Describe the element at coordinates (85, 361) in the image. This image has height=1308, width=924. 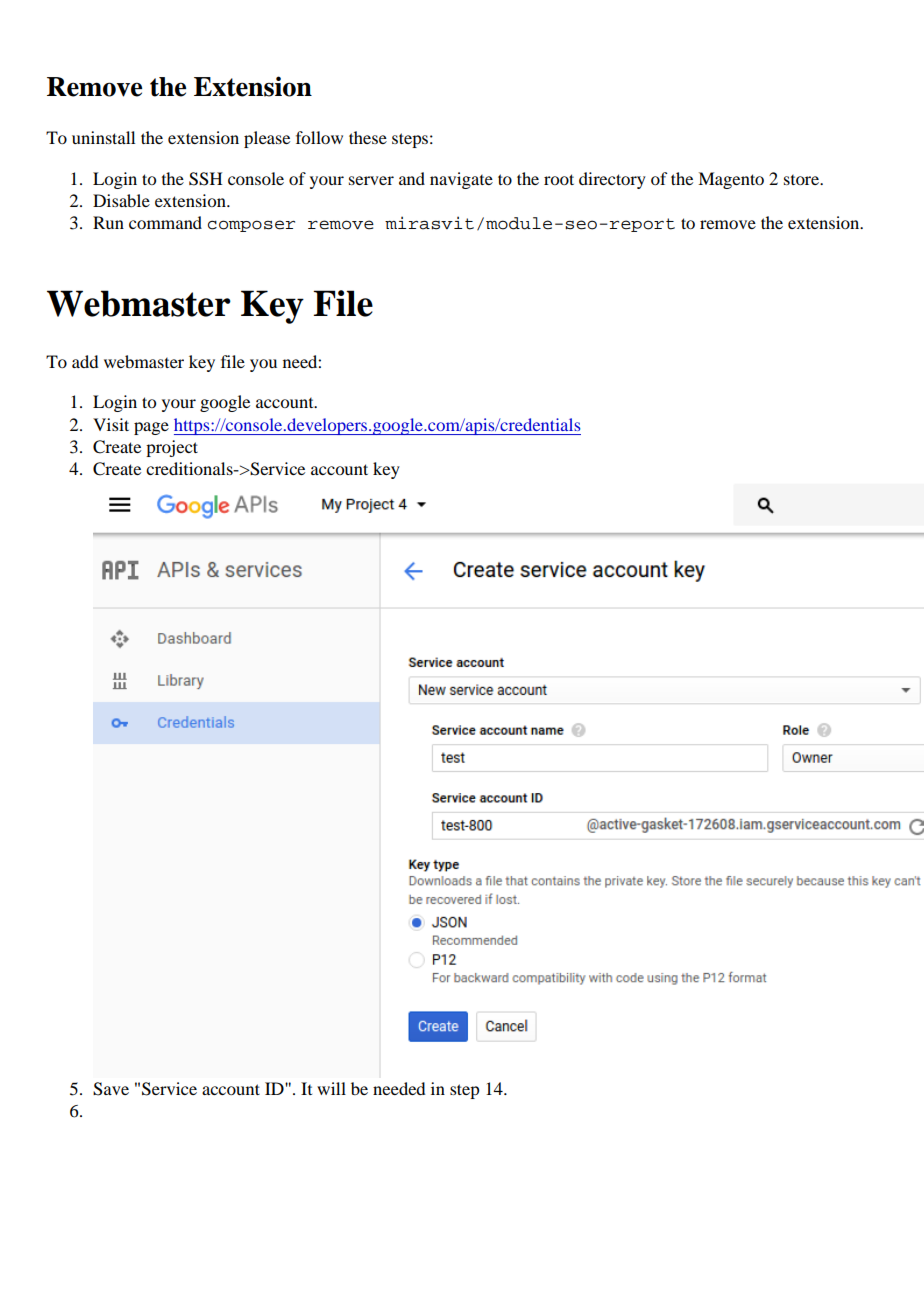
I see `add` at that location.
